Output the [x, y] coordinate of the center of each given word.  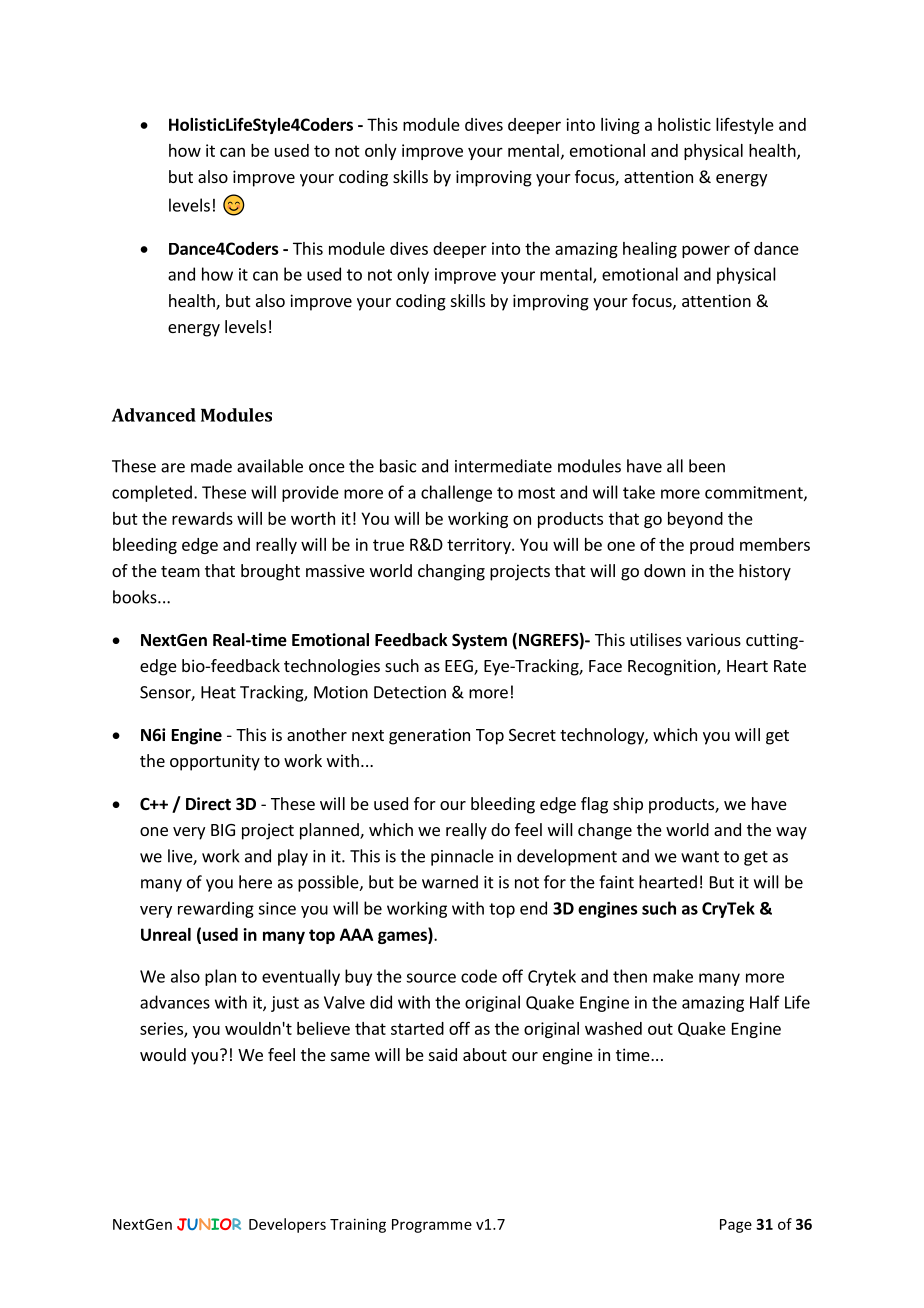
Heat [218, 692]
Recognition [673, 667]
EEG [460, 667]
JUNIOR [209, 1224]
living [620, 126]
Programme [432, 1226]
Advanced [154, 415]
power [706, 251]
